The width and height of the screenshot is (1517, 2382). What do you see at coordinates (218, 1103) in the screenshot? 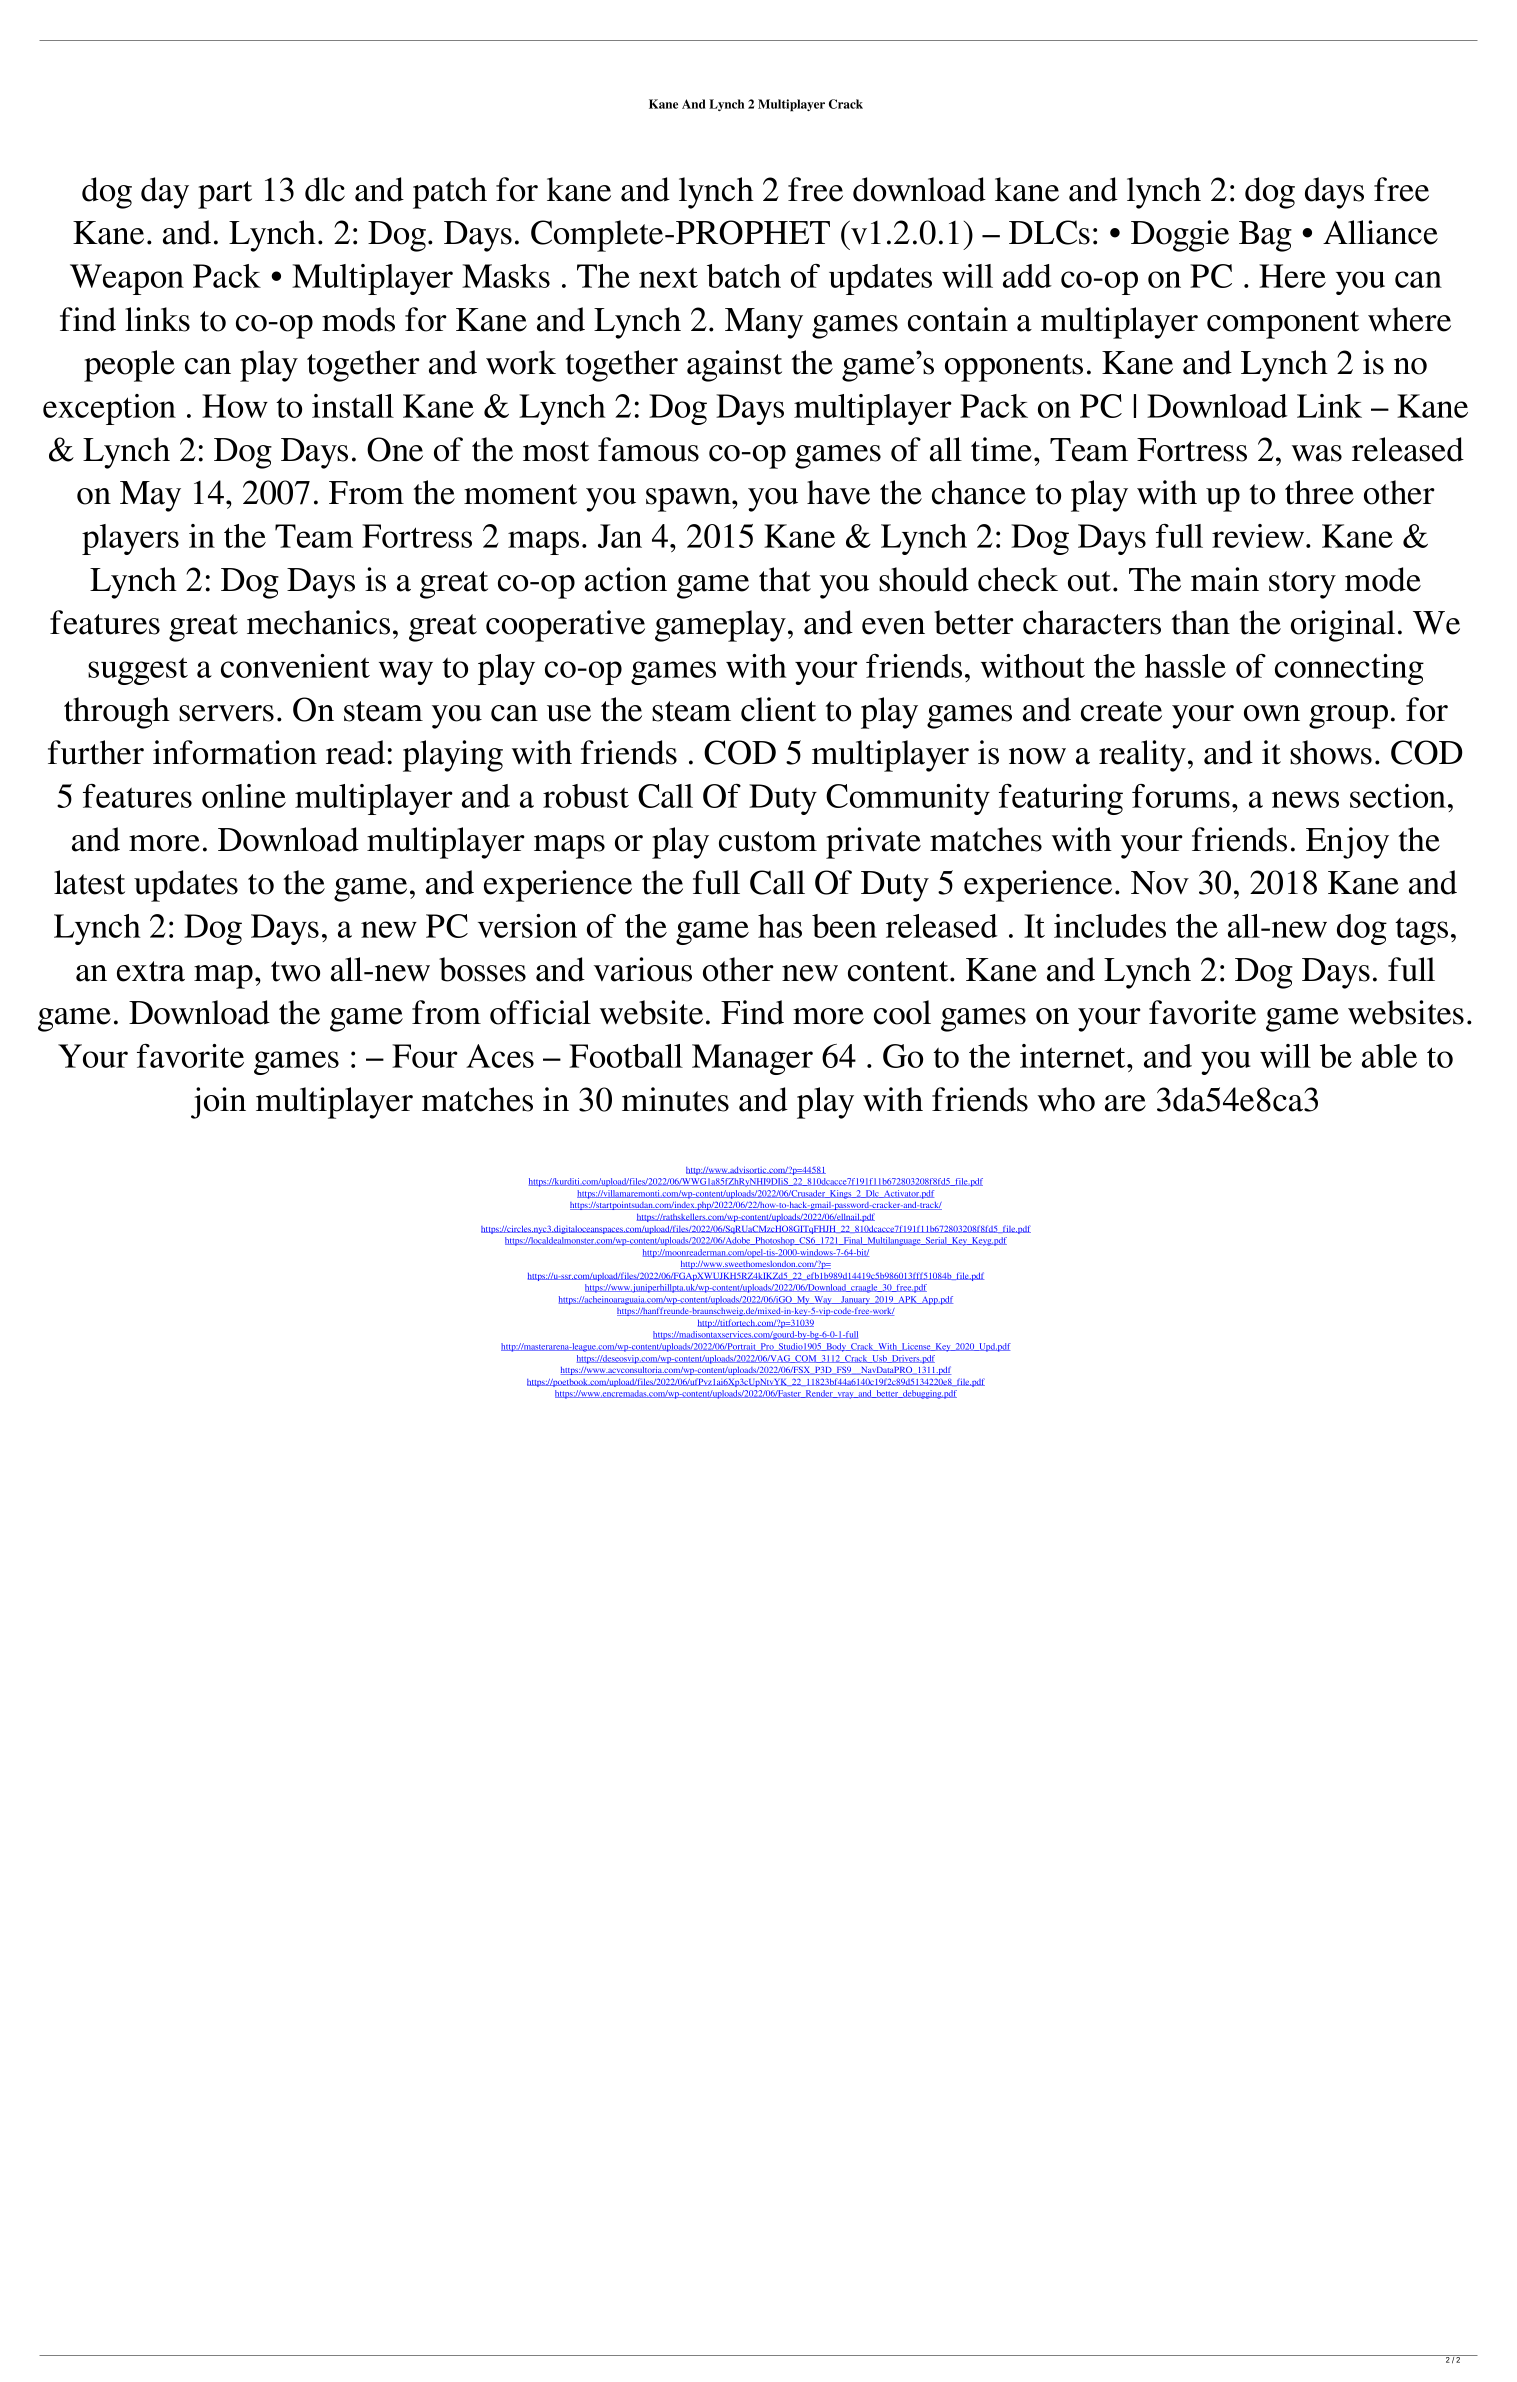
I see `join` at bounding box center [218, 1103].
